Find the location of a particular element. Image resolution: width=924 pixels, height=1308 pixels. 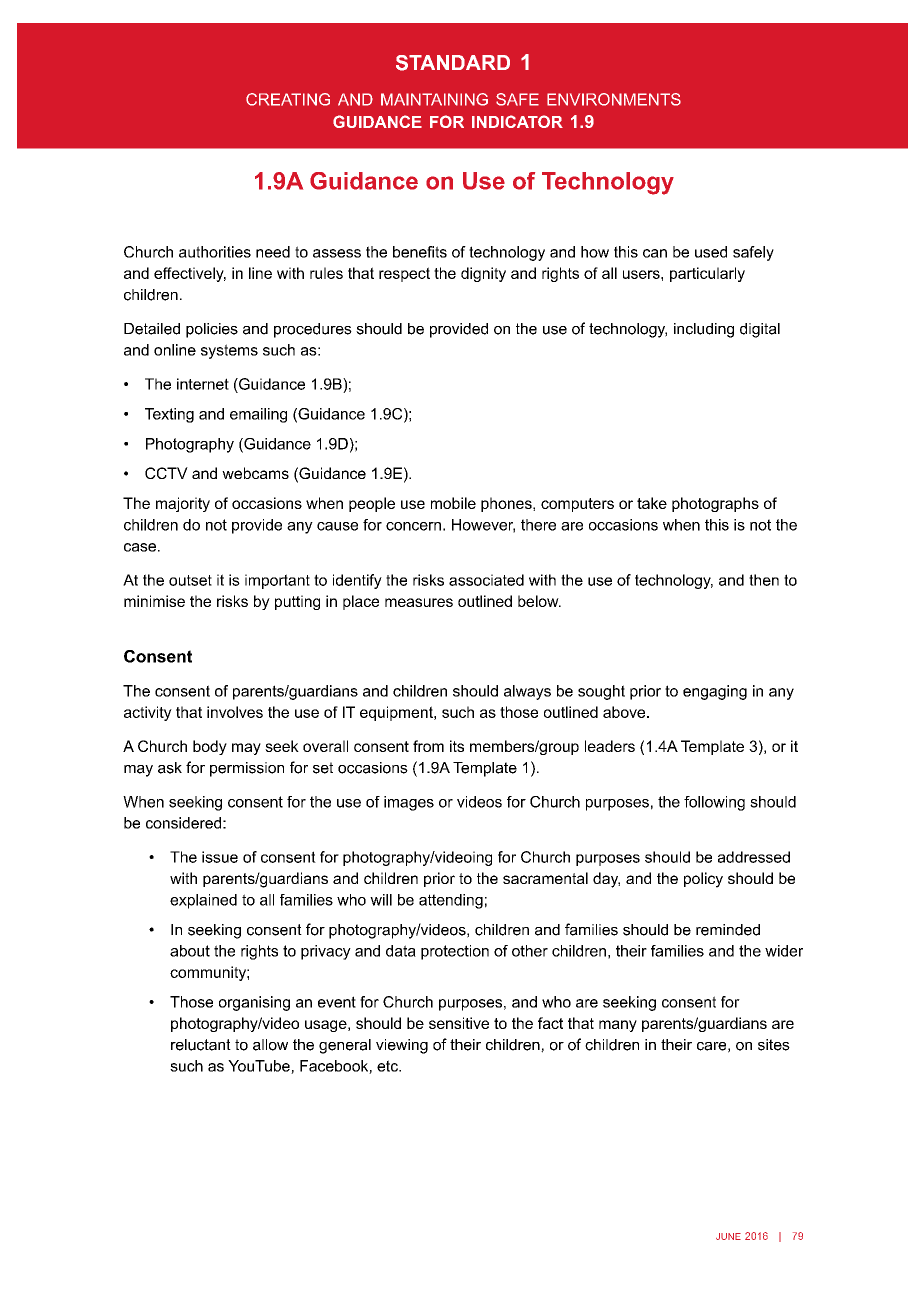

etc is located at coordinates (388, 1066).
